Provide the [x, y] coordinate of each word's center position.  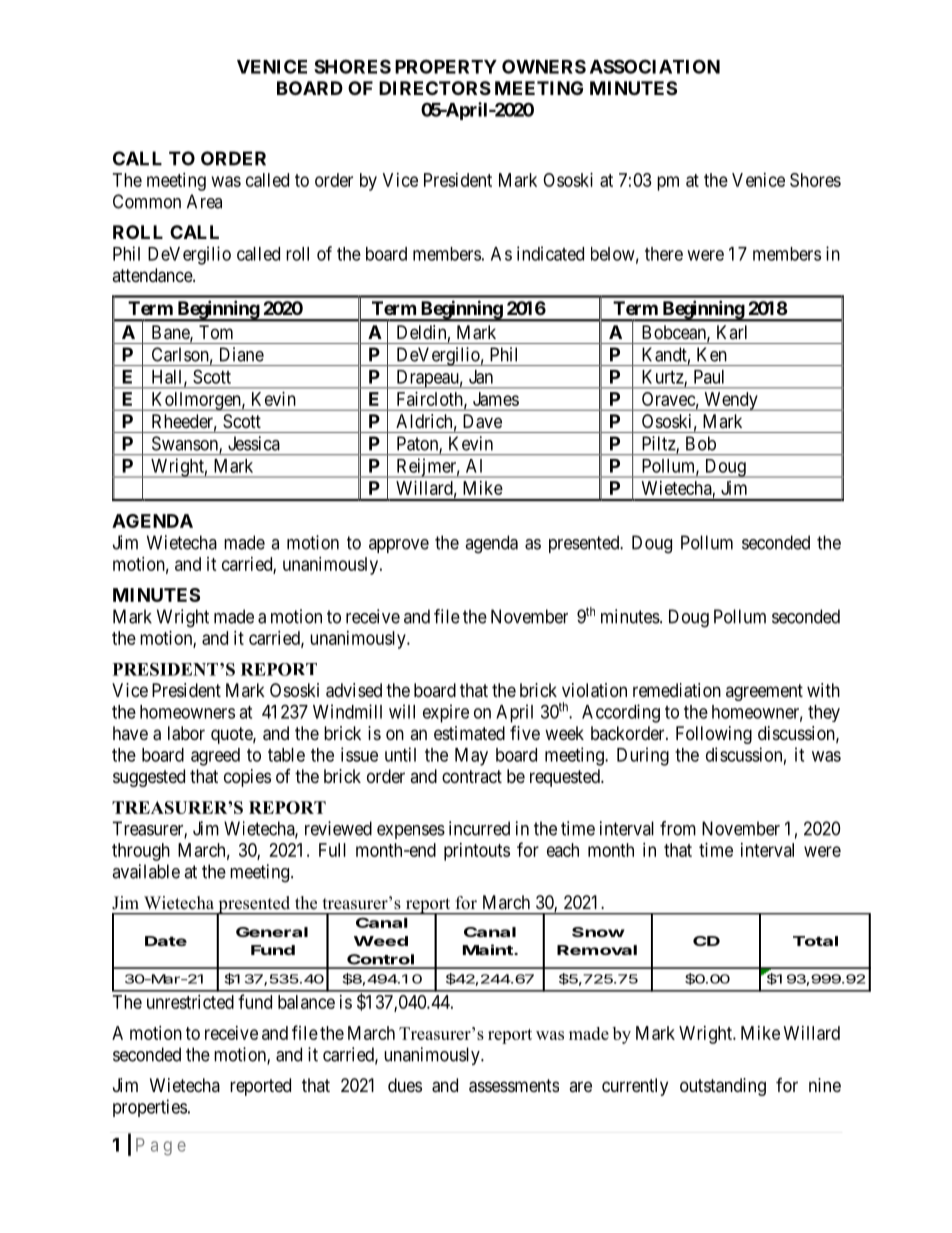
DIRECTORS [435, 88]
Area [204, 201]
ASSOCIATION [655, 66]
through [141, 852]
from [678, 828]
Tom [216, 332]
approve [399, 546]
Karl [732, 332]
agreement [764, 692]
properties [150, 1108]
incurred [479, 828]
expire [446, 713]
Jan [481, 377]
